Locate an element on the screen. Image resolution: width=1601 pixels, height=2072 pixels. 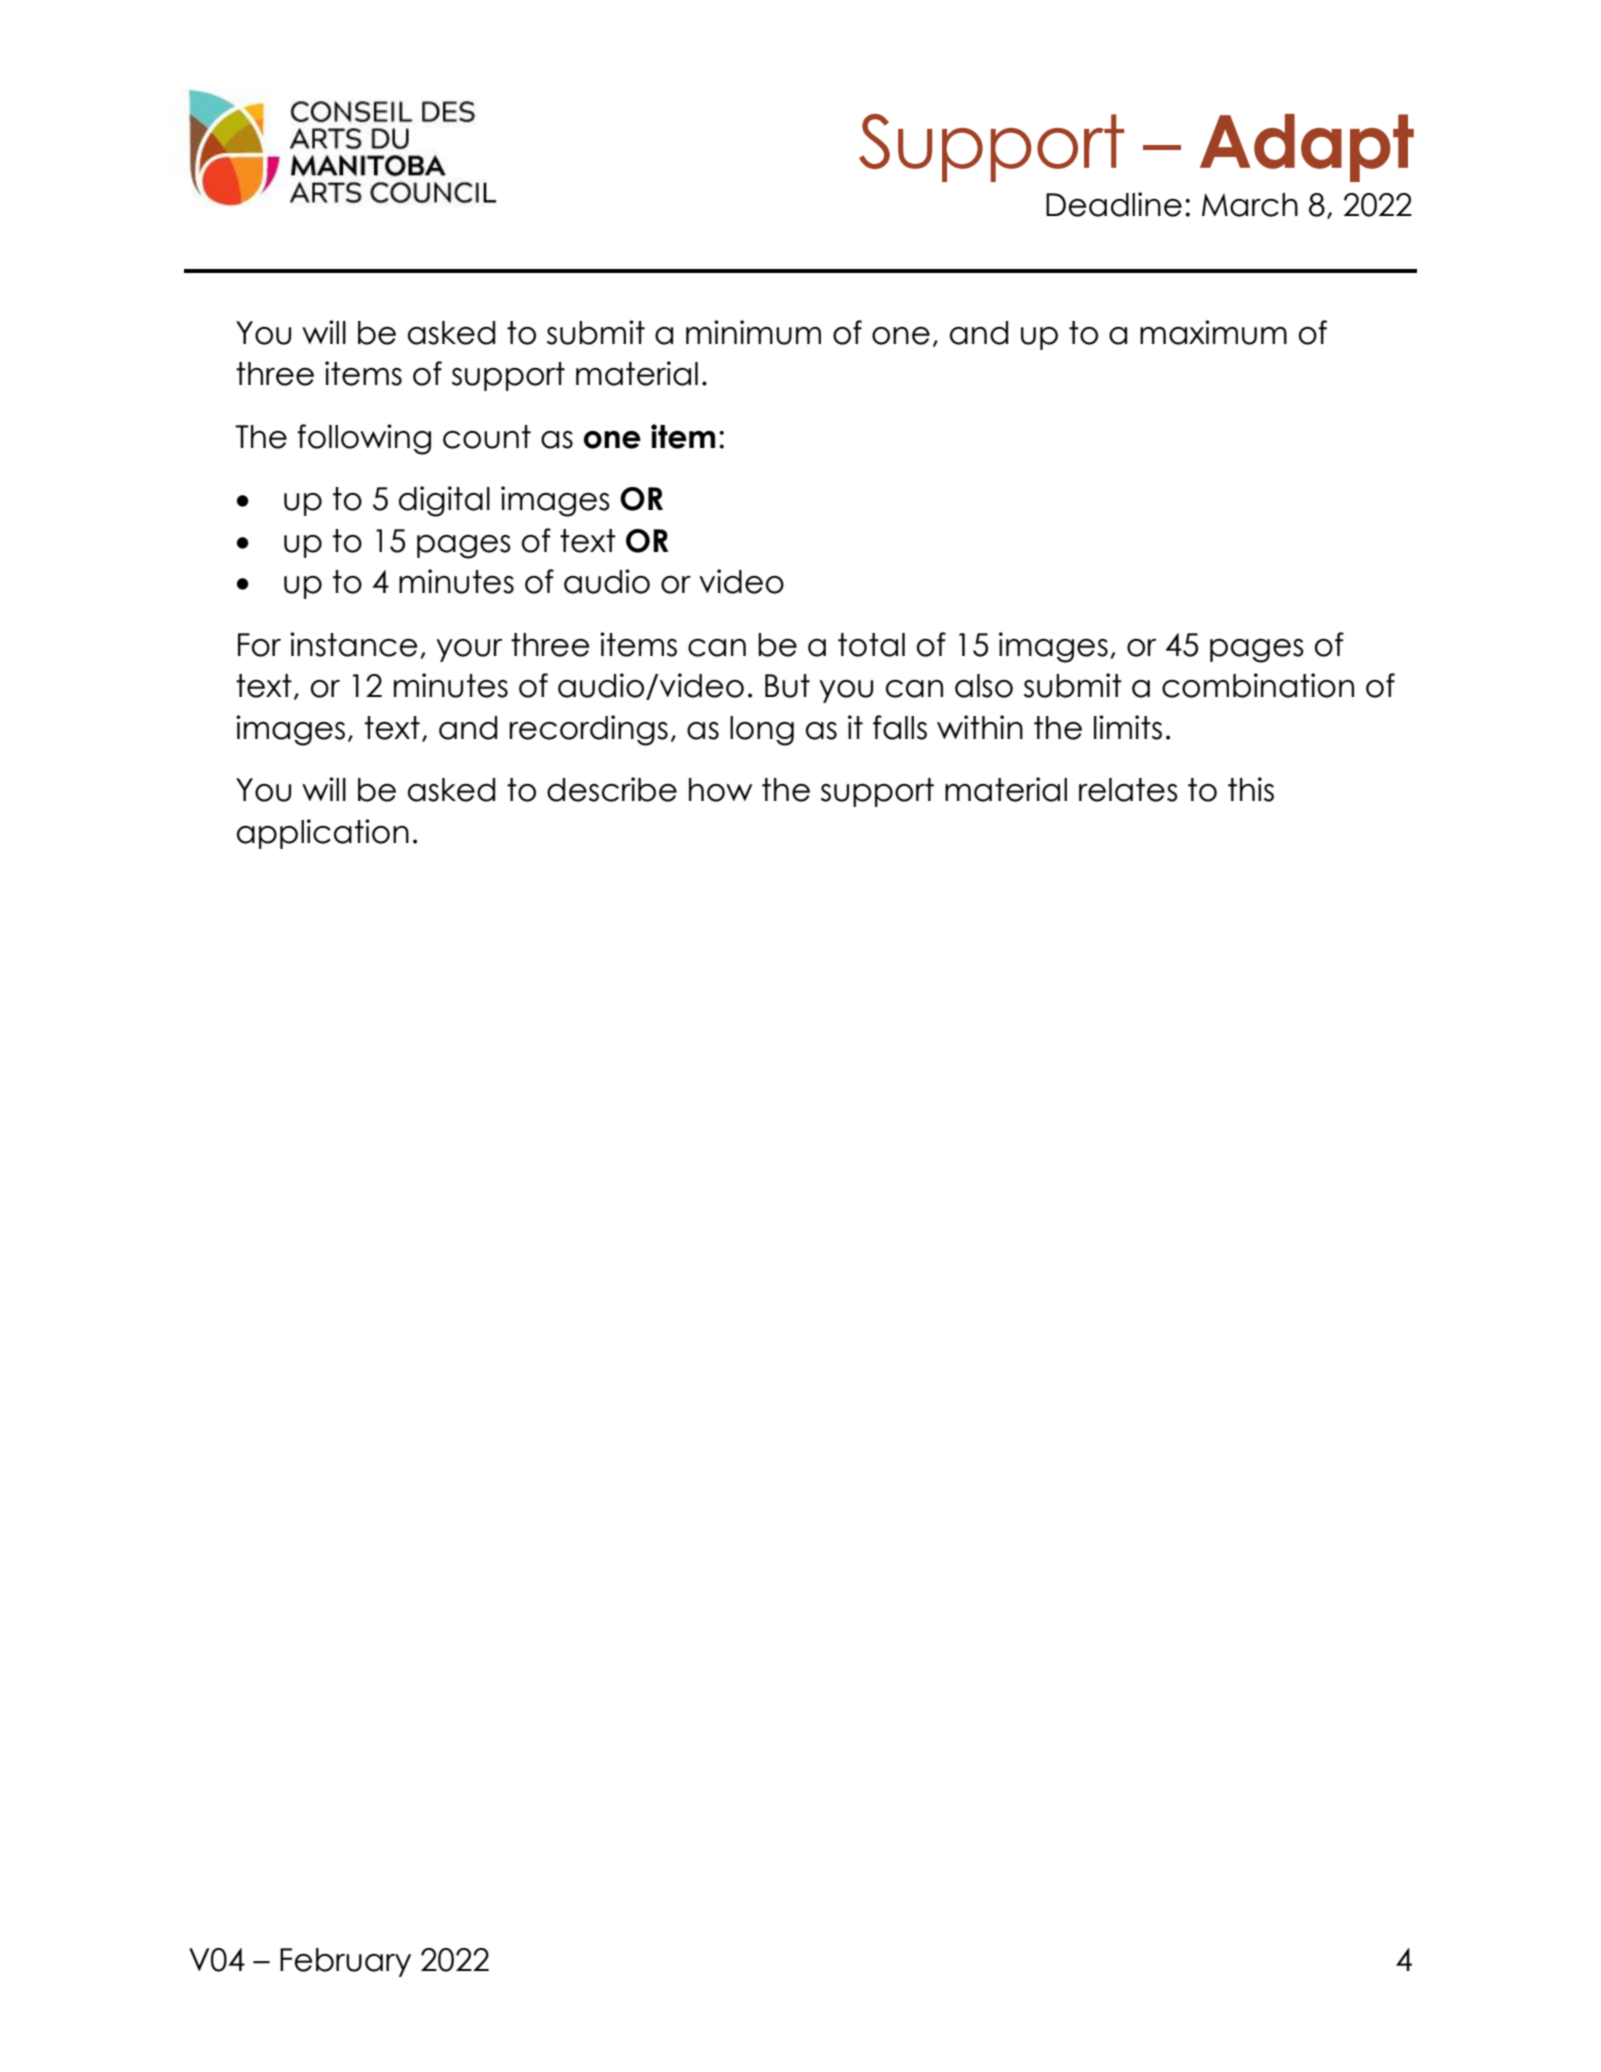
February is located at coordinates (345, 1962).
